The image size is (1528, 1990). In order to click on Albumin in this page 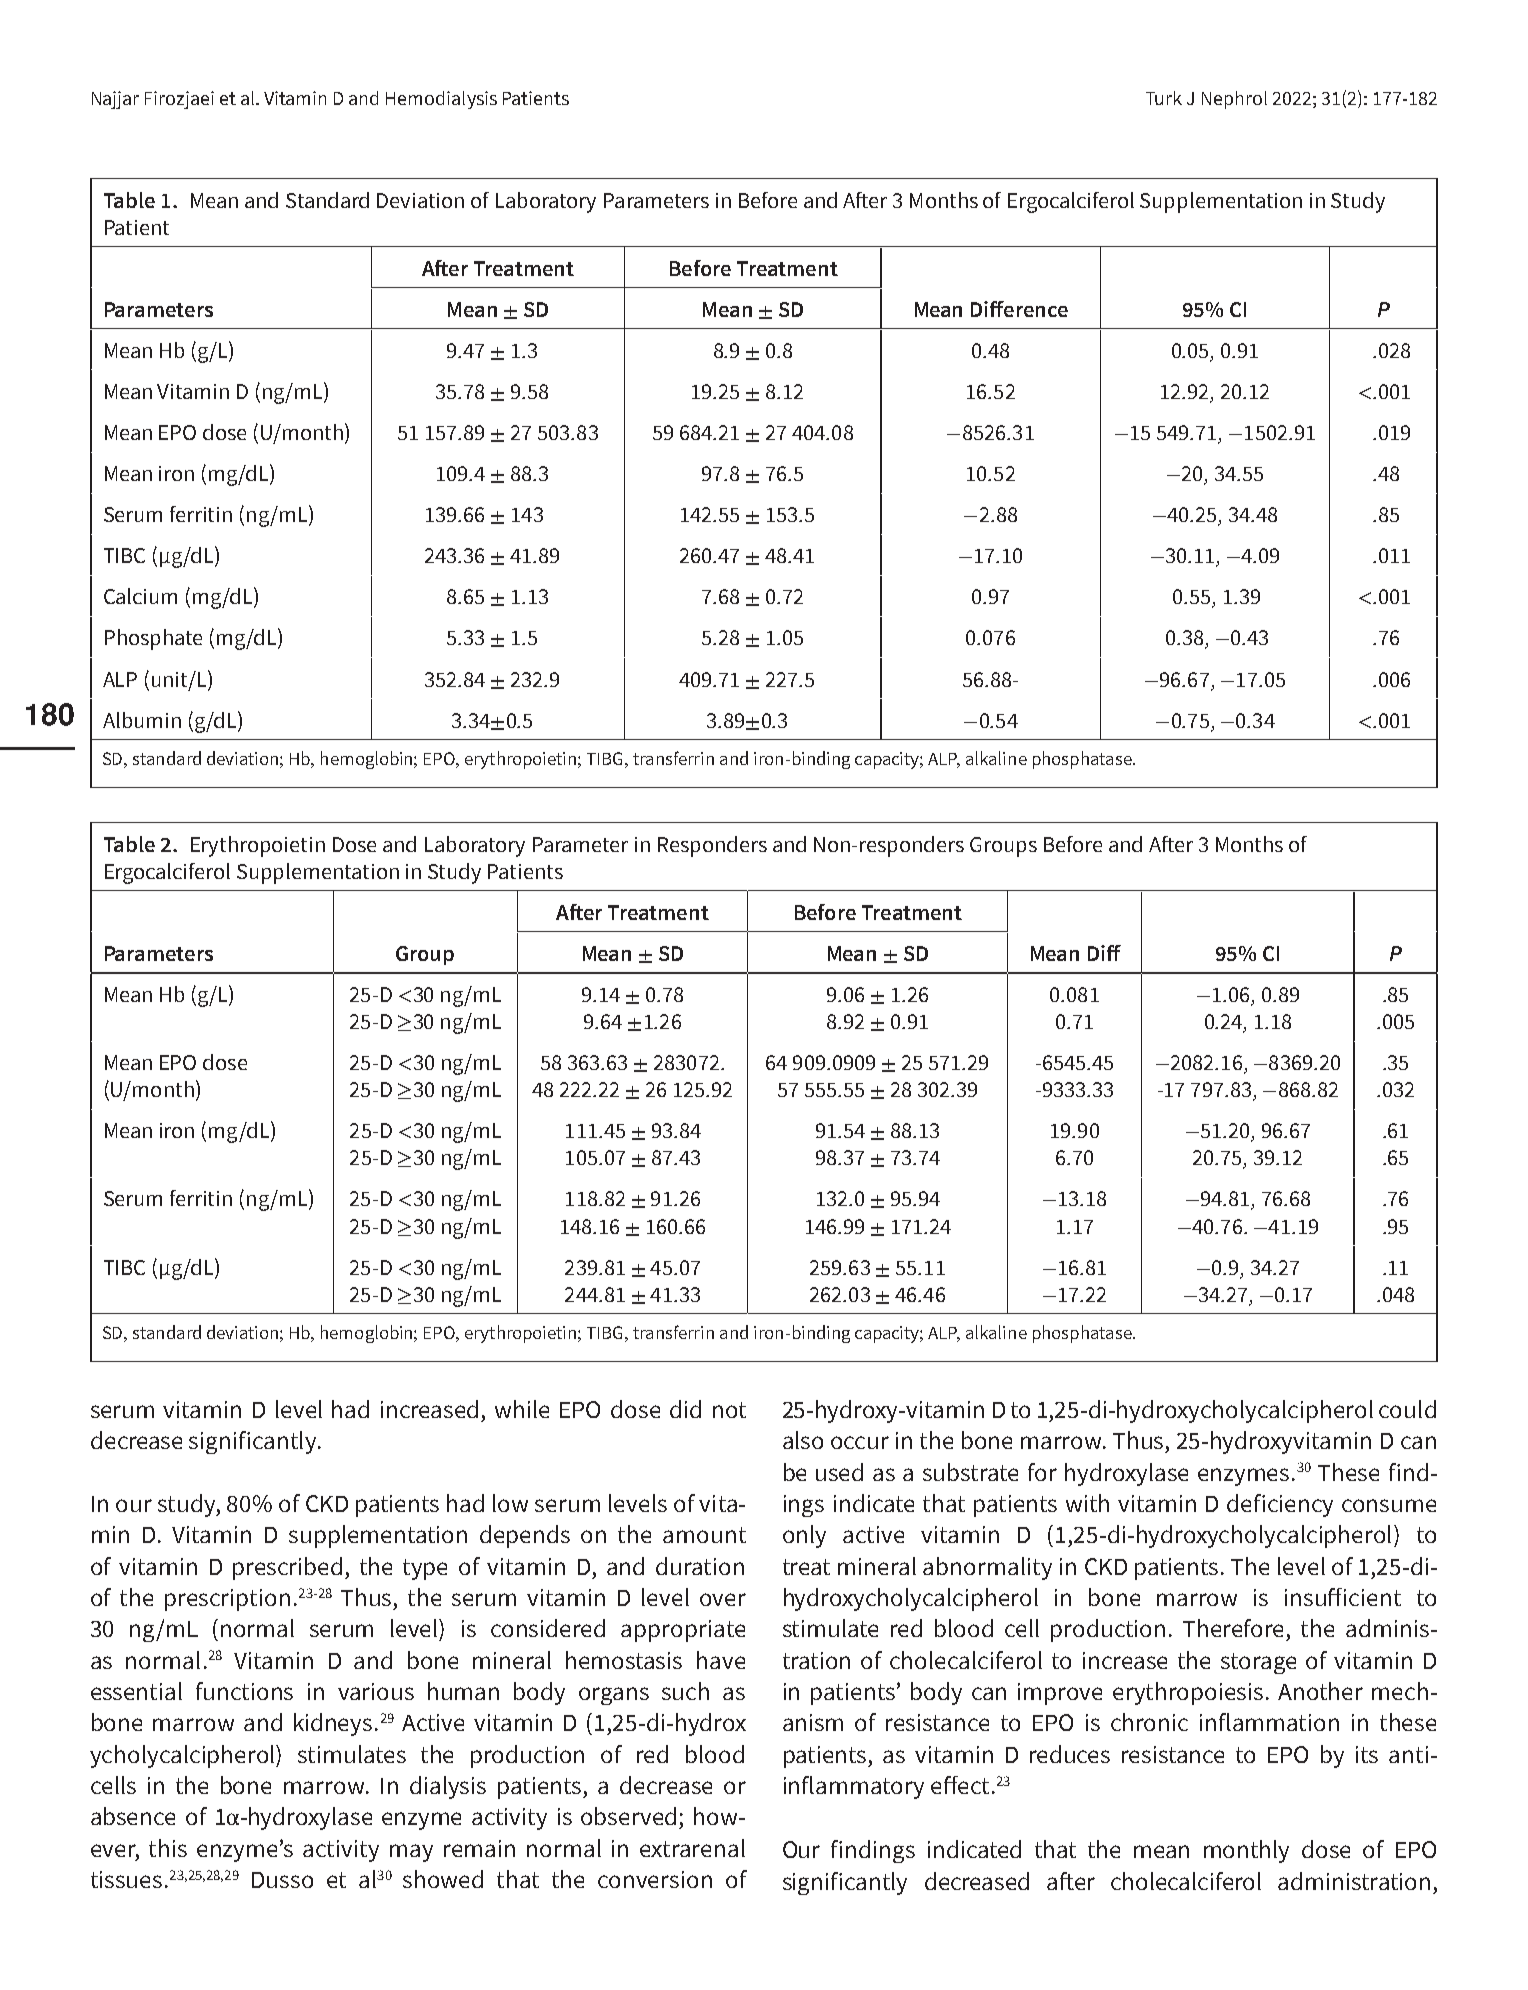, I will do `click(142, 720)`.
